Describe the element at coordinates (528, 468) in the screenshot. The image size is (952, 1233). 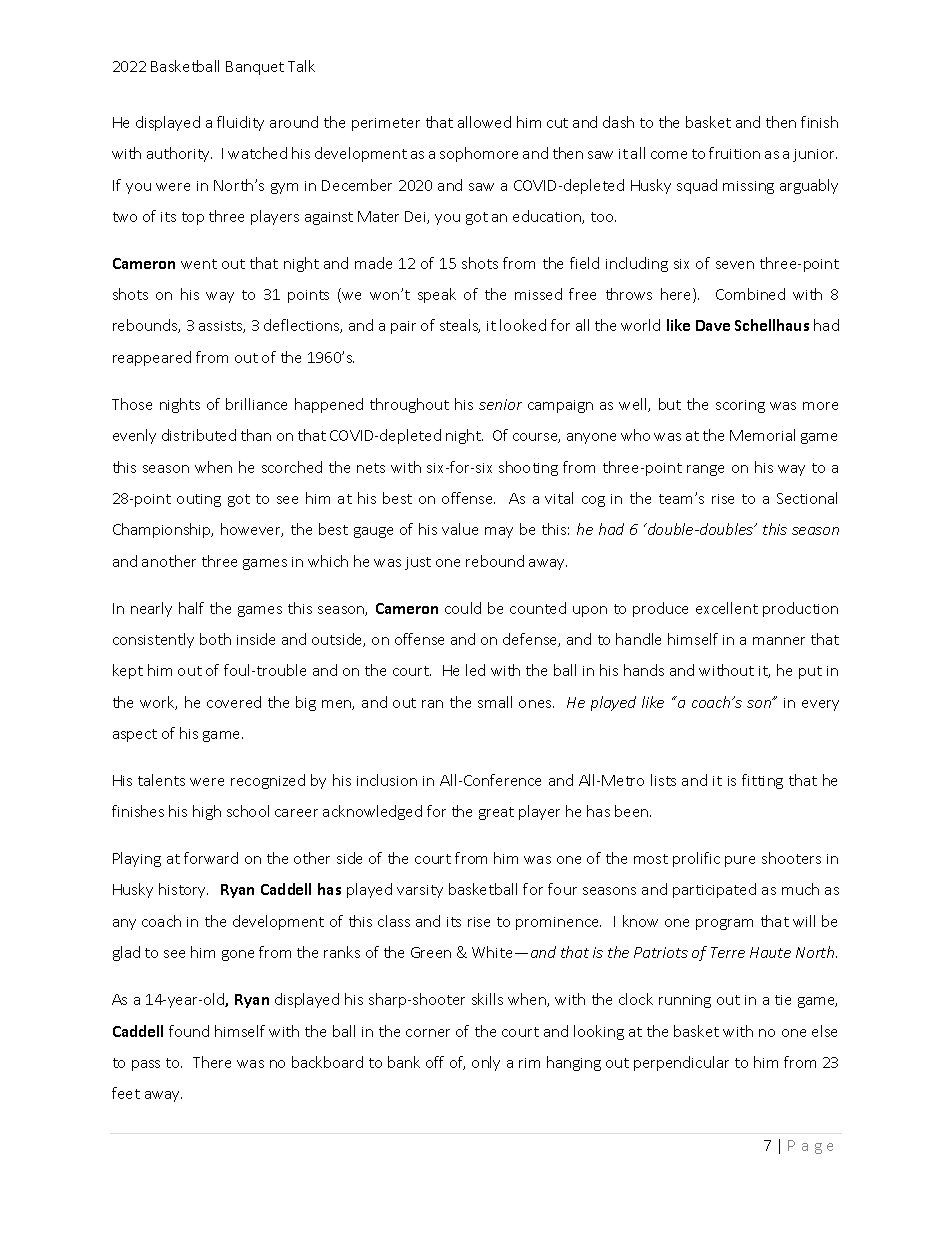
I see `shooting` at that location.
